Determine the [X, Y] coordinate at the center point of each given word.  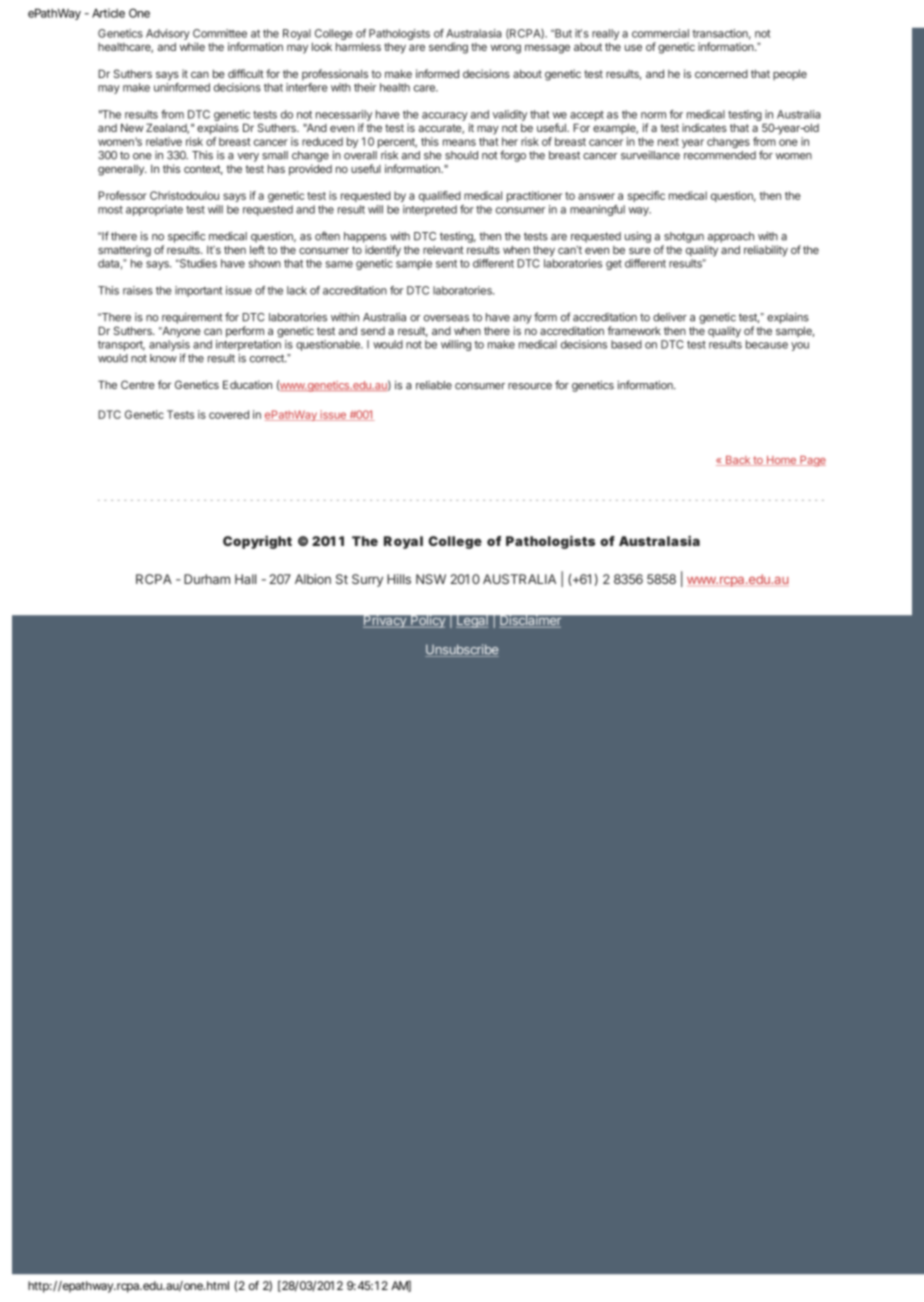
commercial [660, 33]
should [461, 155]
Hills [399, 579]
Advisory [168, 34]
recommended [720, 155]
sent [446, 264]
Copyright [257, 542]
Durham [207, 579]
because [767, 344]
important [199, 291]
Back [737, 461]
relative [164, 141]
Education [247, 384]
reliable [434, 385]
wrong [506, 49]
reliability [766, 251]
